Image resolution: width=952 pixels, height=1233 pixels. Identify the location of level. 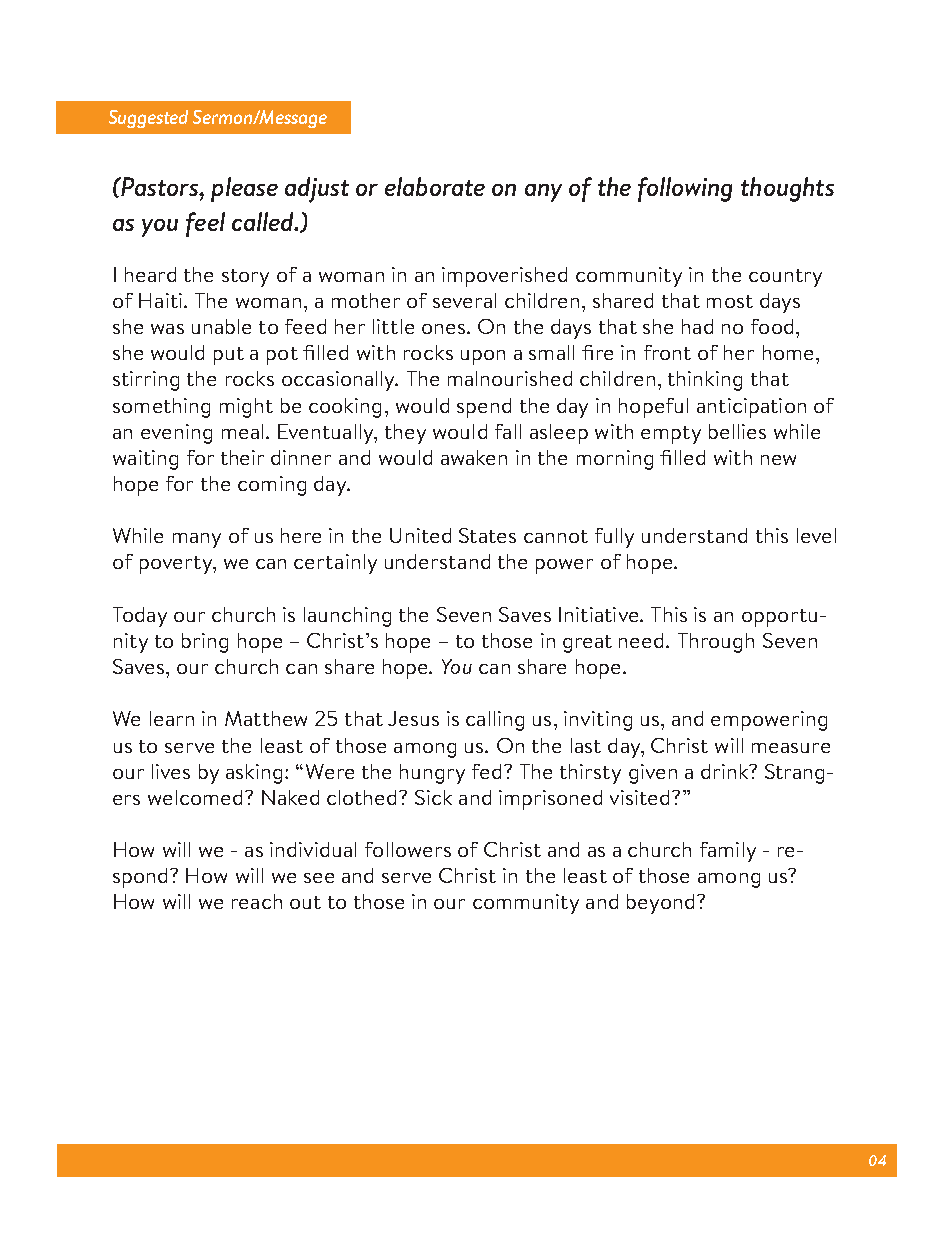
(816, 535).
